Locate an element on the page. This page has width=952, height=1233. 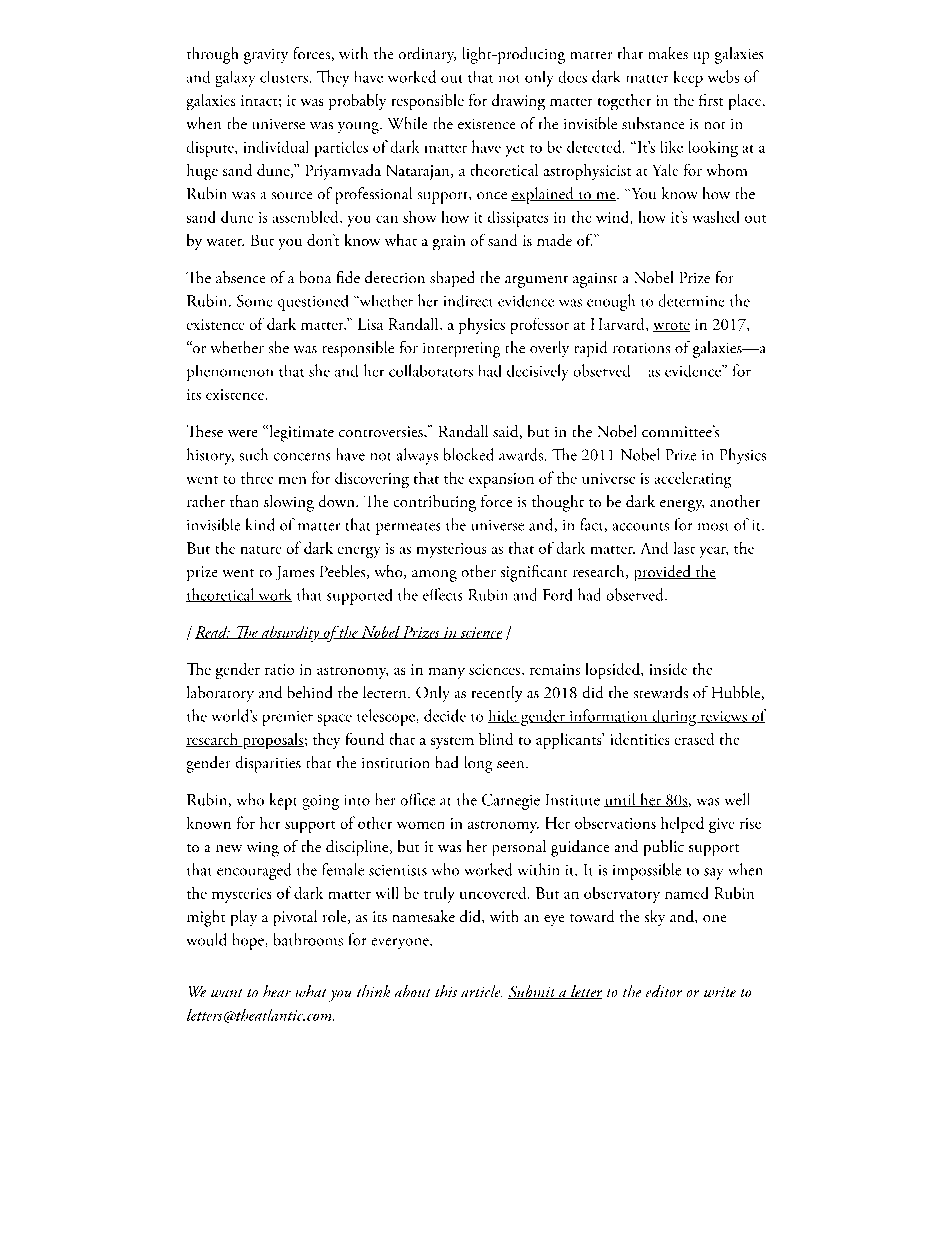
keep is located at coordinates (688, 79).
